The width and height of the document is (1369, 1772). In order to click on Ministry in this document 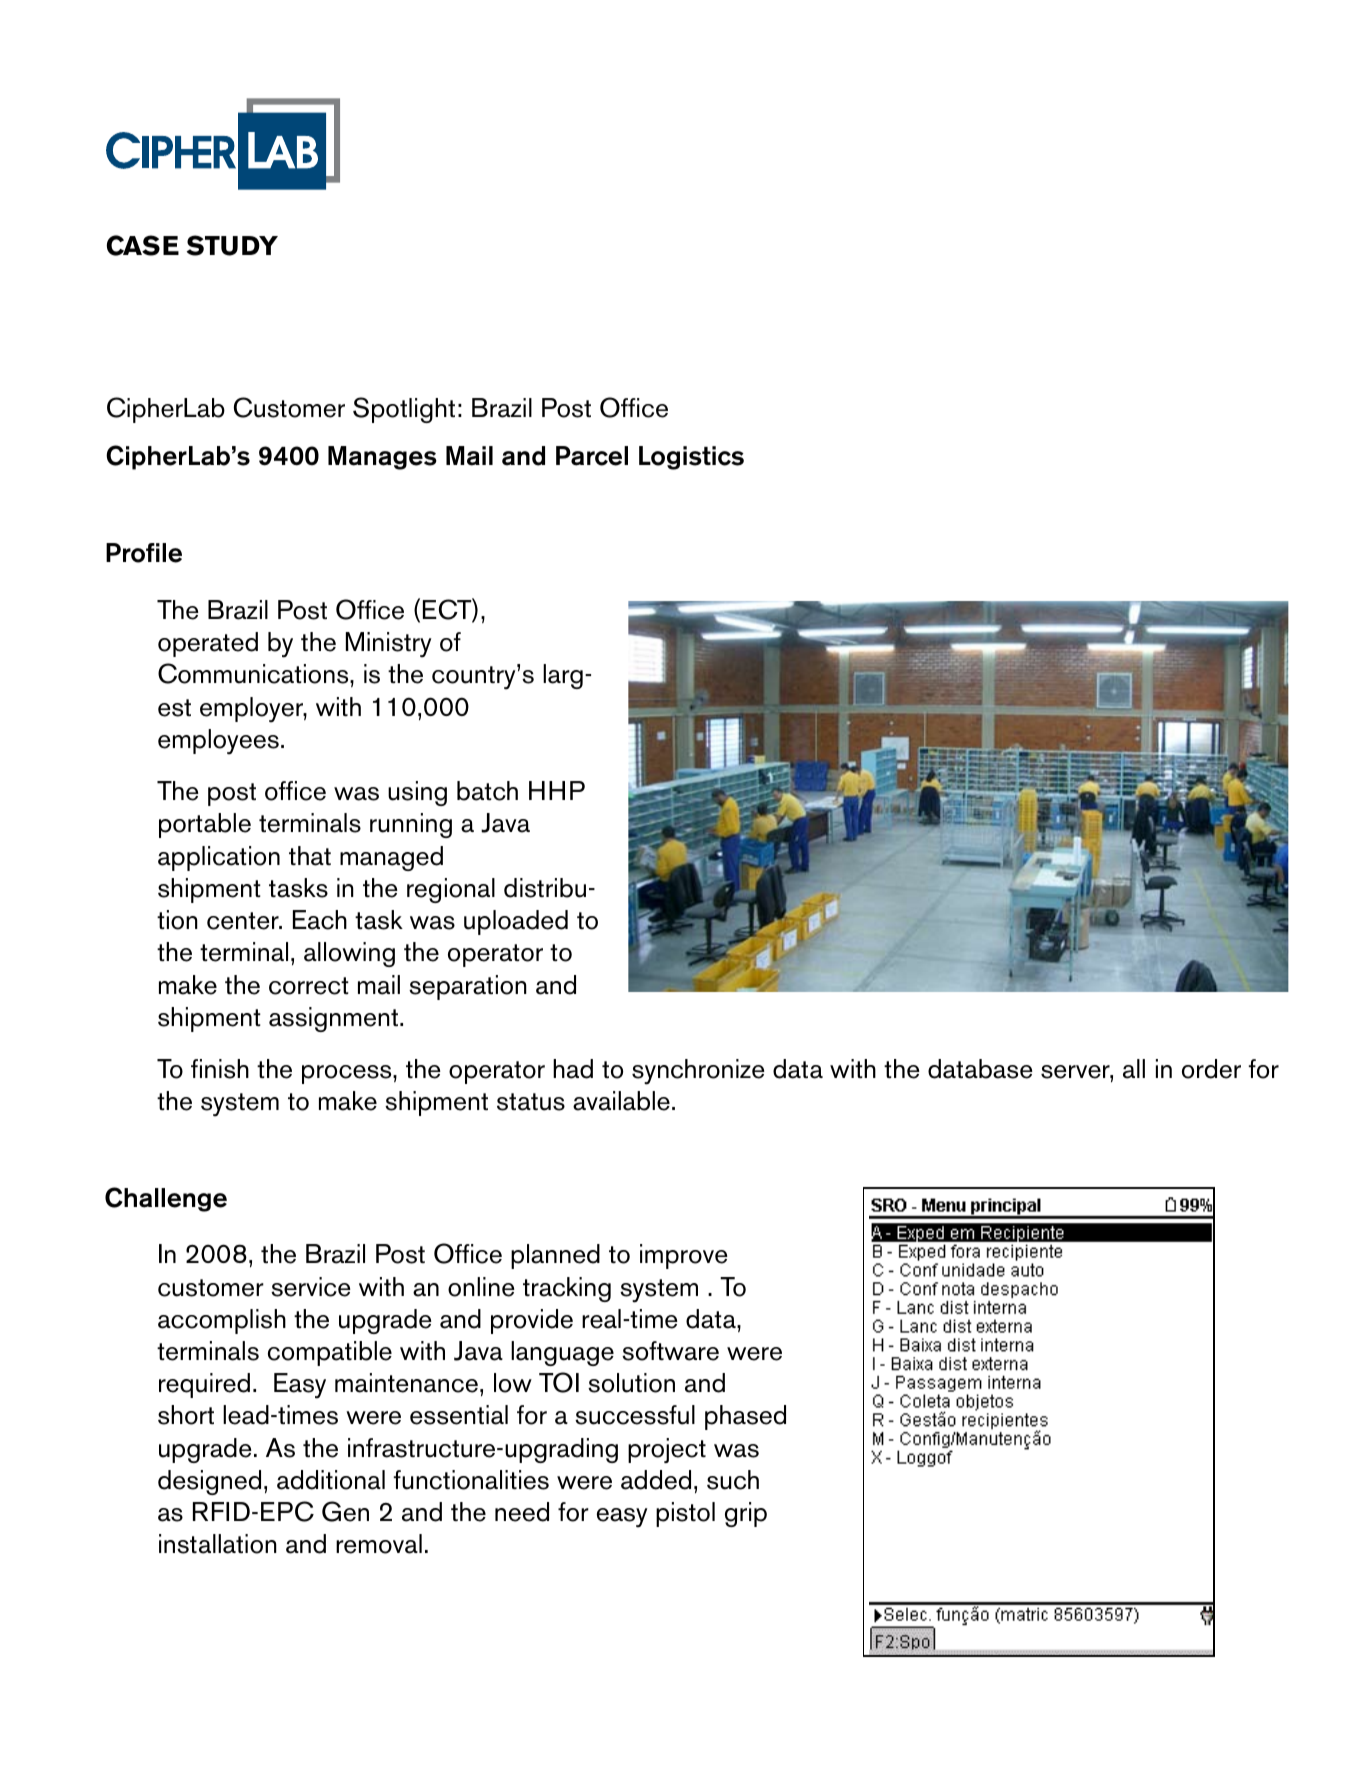, I will do `click(388, 645)`.
